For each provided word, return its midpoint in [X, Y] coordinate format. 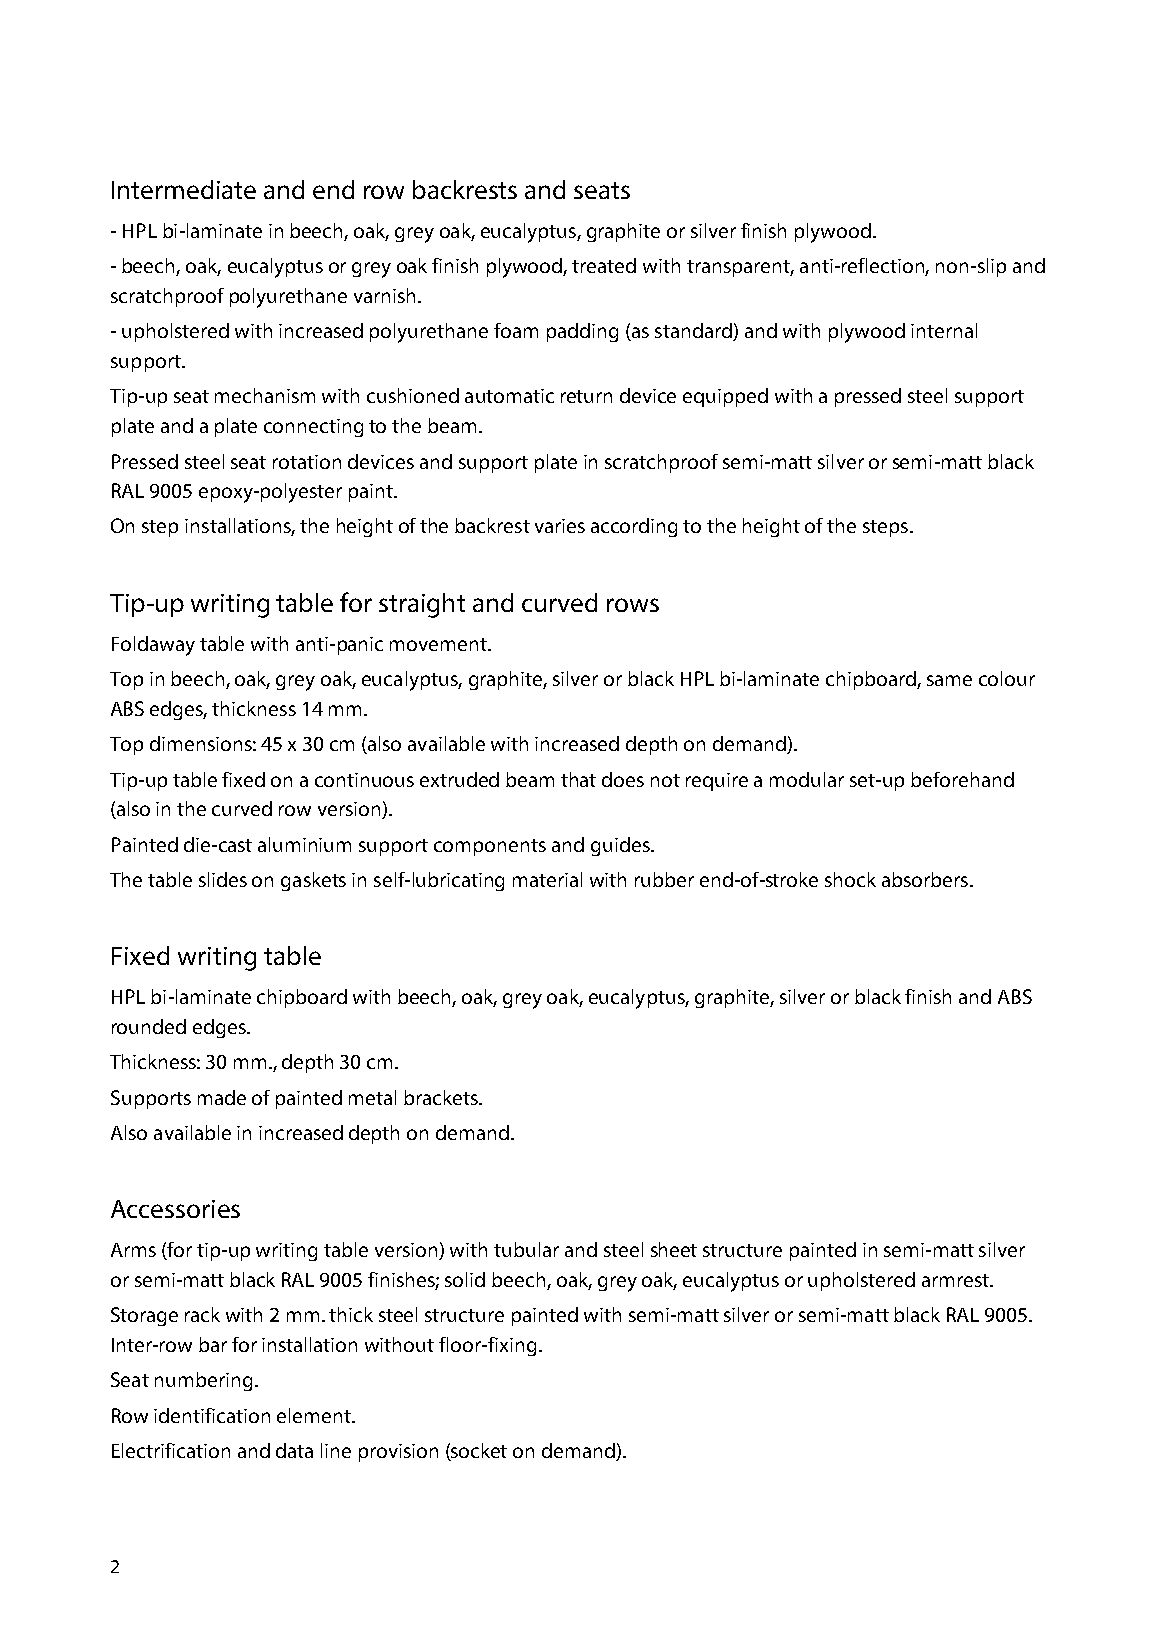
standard [694, 332]
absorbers [926, 879]
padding [582, 332]
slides [223, 879]
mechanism [265, 395]
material [547, 879]
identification [212, 1415]
